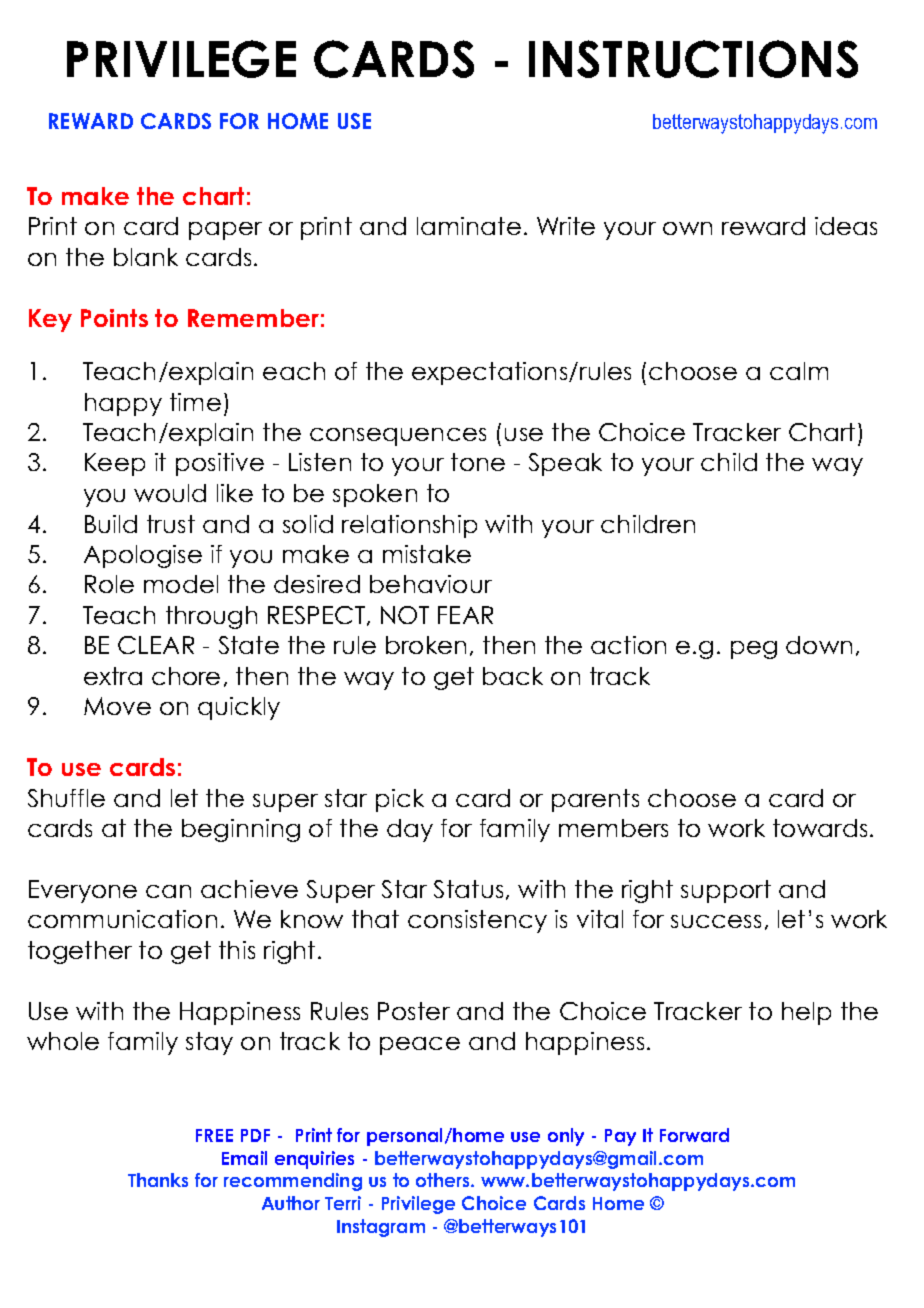  What do you see at coordinates (122, 919) in the screenshot?
I see `communication` at bounding box center [122, 919].
